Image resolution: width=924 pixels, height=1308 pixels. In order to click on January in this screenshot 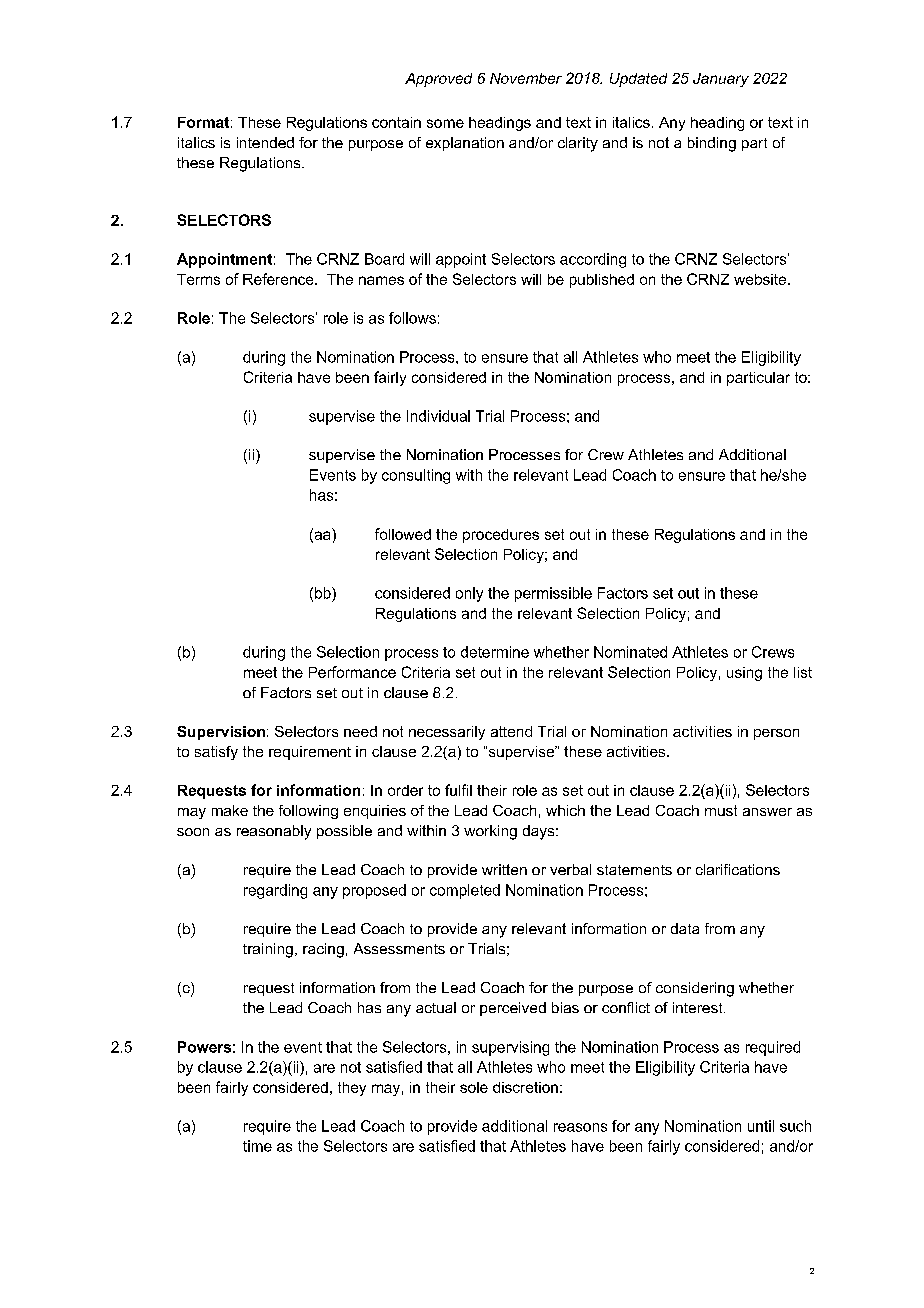, I will do `click(721, 80)`.
